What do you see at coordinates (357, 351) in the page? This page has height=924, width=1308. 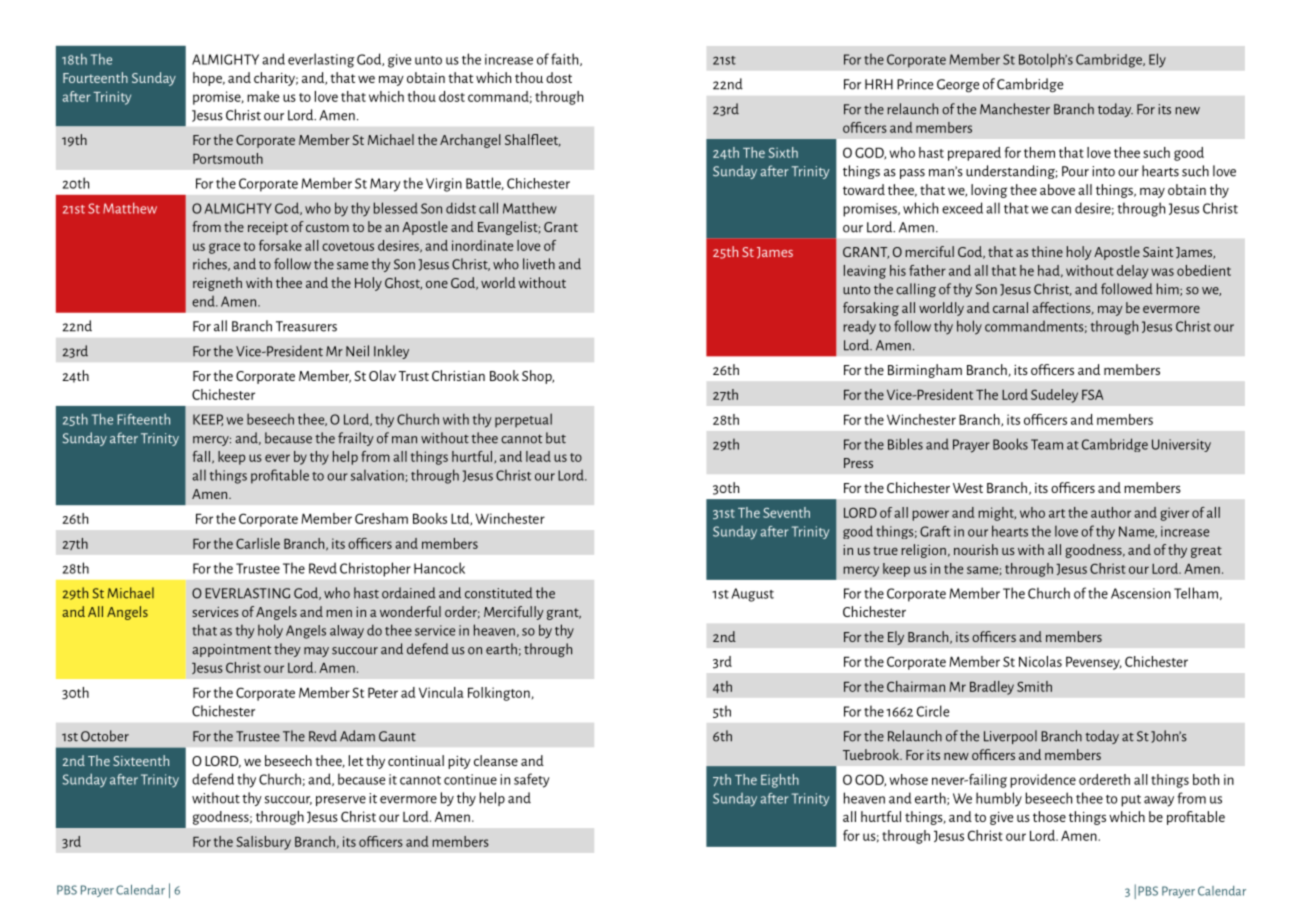 I see `Neil` at bounding box center [357, 351].
